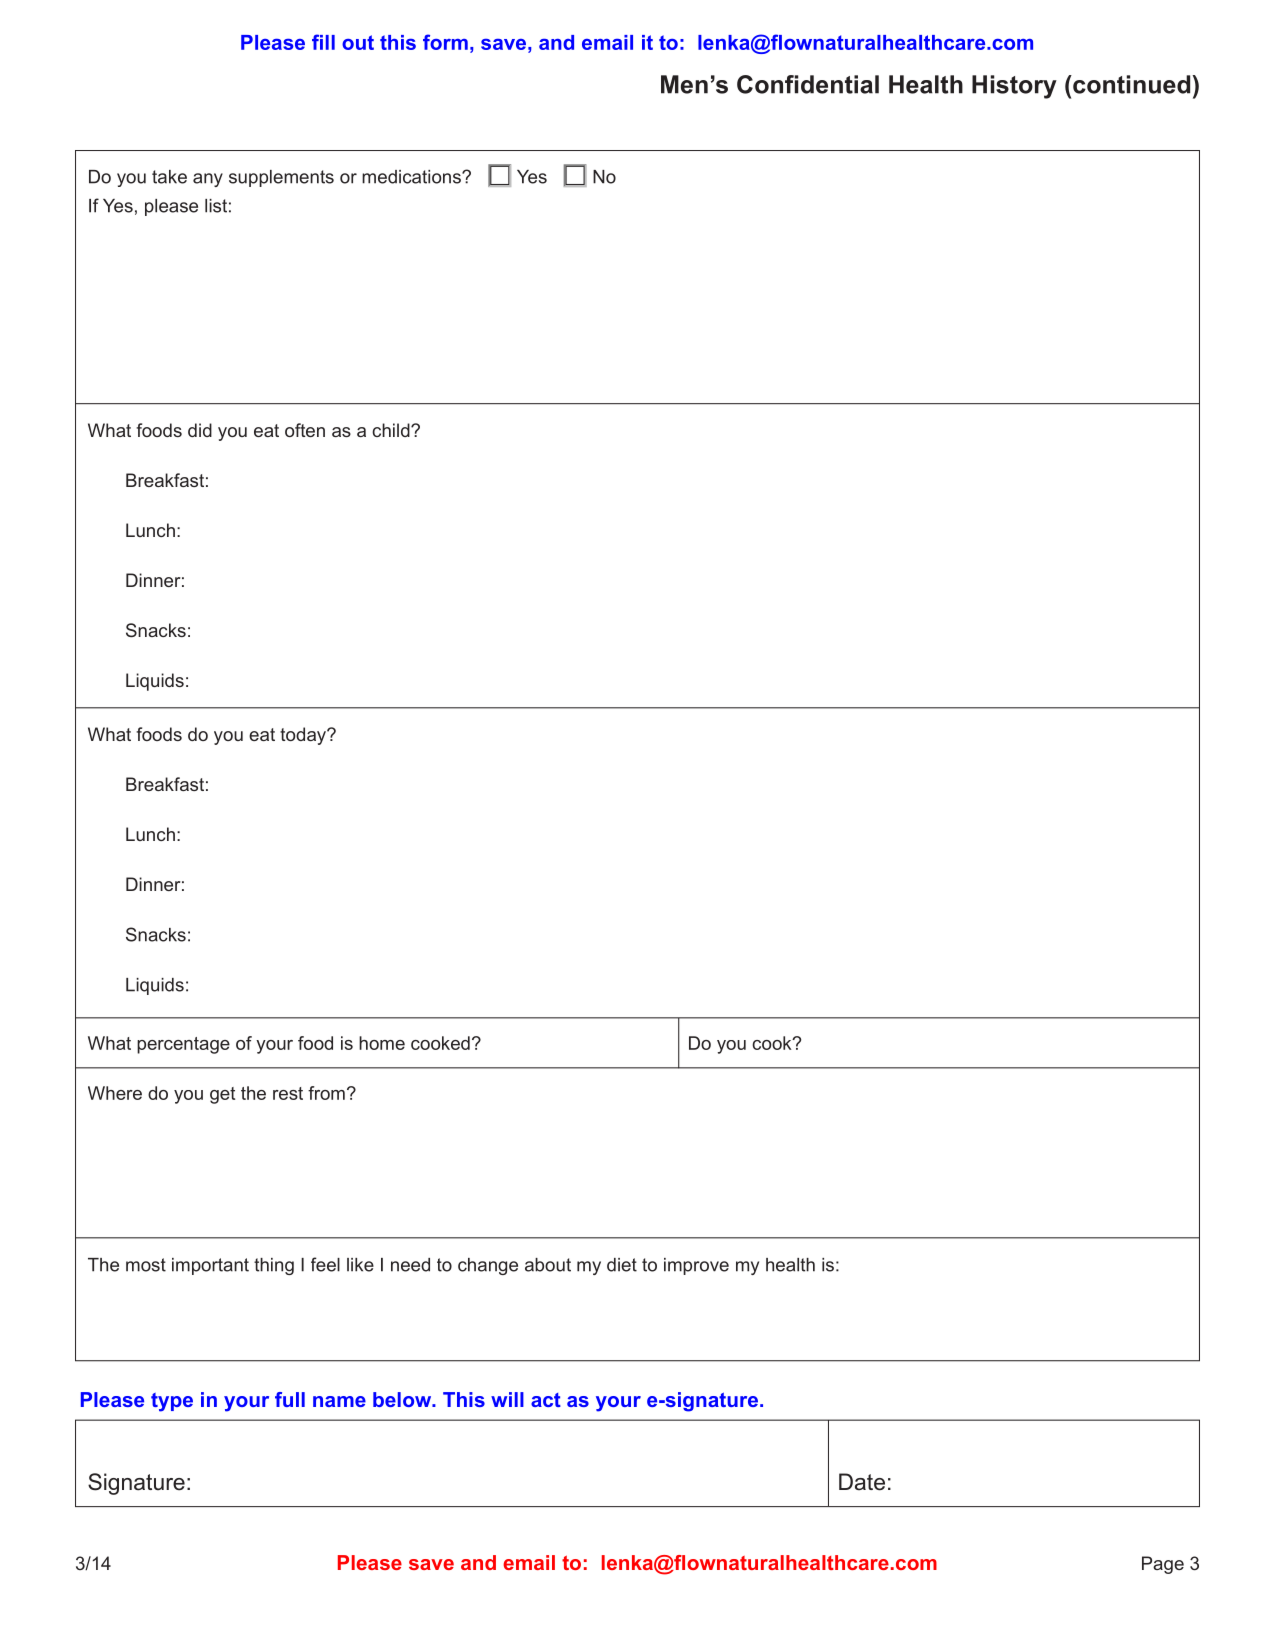 This page has height=1650, width=1275. I want to click on continued, so click(1132, 84).
